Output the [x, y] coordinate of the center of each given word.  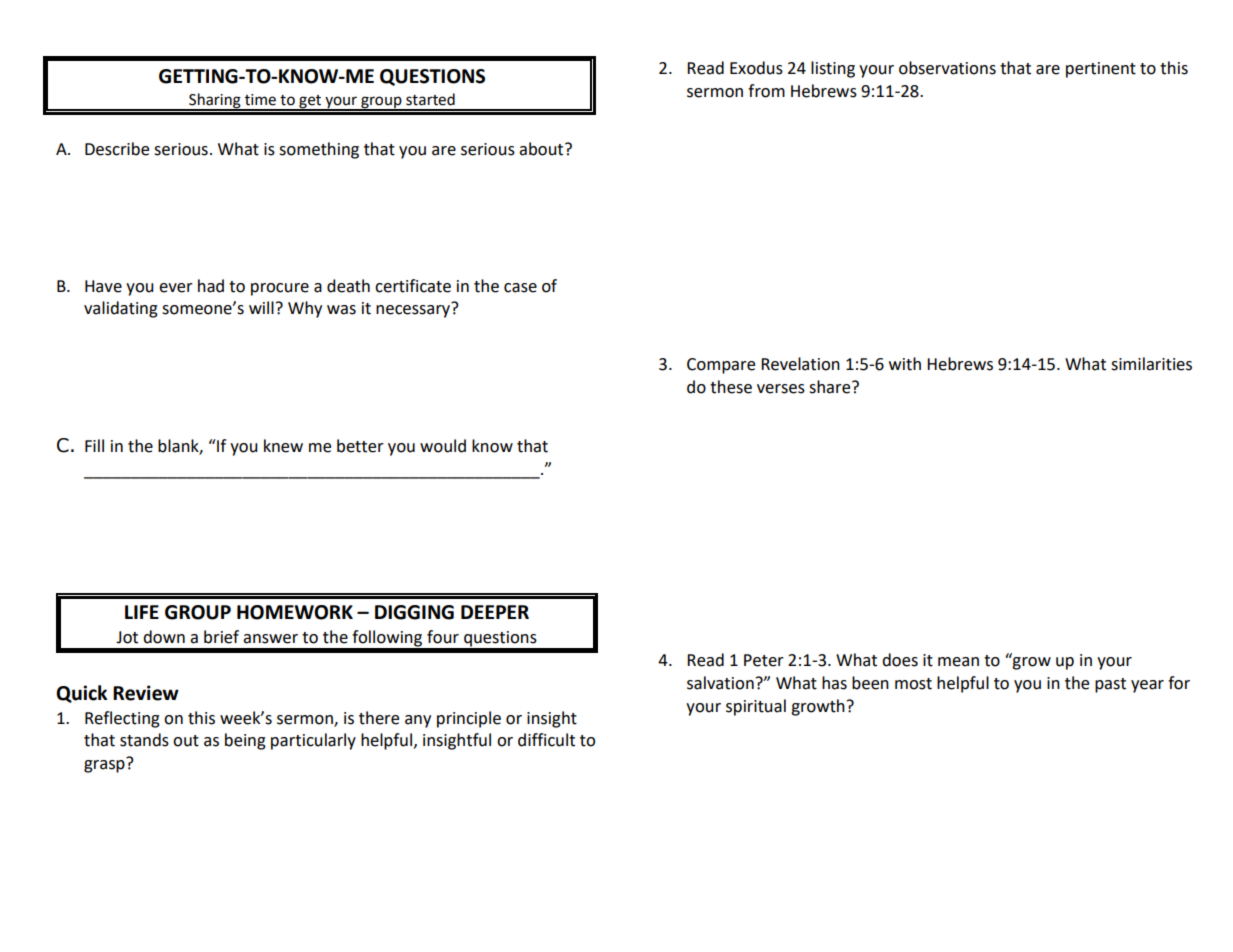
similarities [1151, 364]
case [520, 288]
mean [958, 662]
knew [283, 446]
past [1110, 685]
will [261, 307]
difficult [546, 740]
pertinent [1101, 70]
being [245, 741]
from [766, 91]
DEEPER [495, 612]
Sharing [215, 102]
